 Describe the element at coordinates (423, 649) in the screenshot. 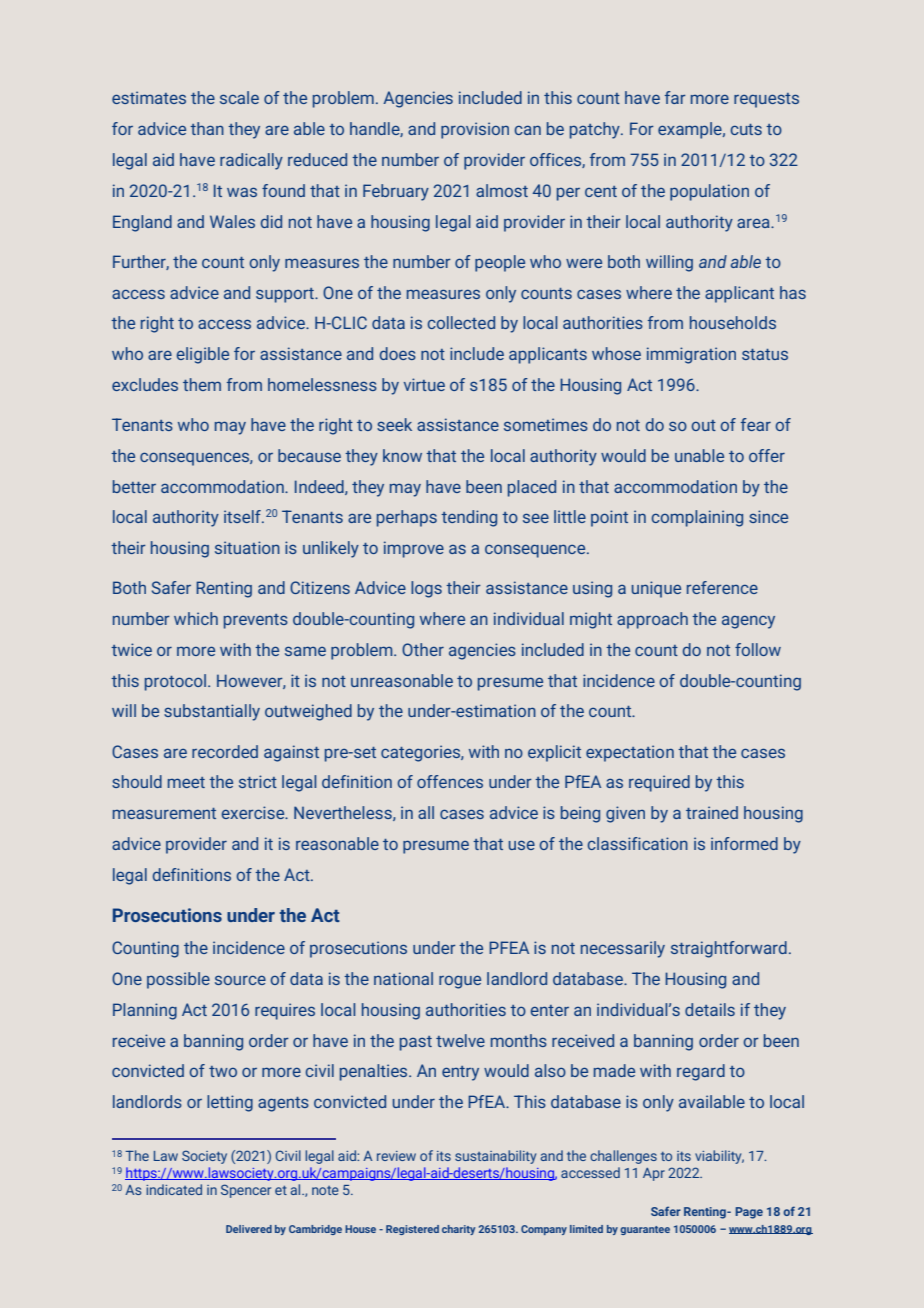

I see `Other` at that location.
